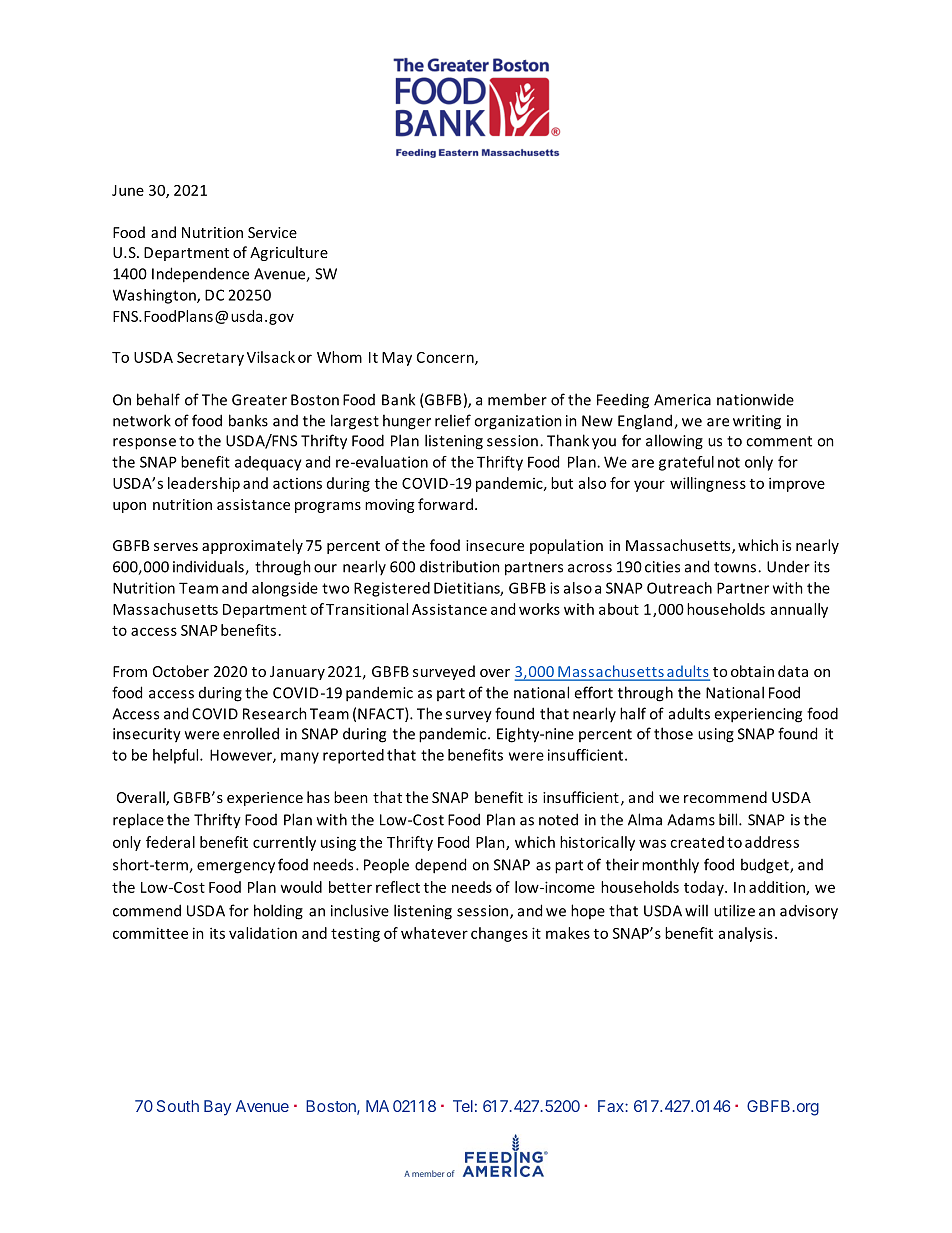 The width and height of the document is (952, 1233). Describe the element at coordinates (612, 1106) in the document. I see `Fax` at that location.
